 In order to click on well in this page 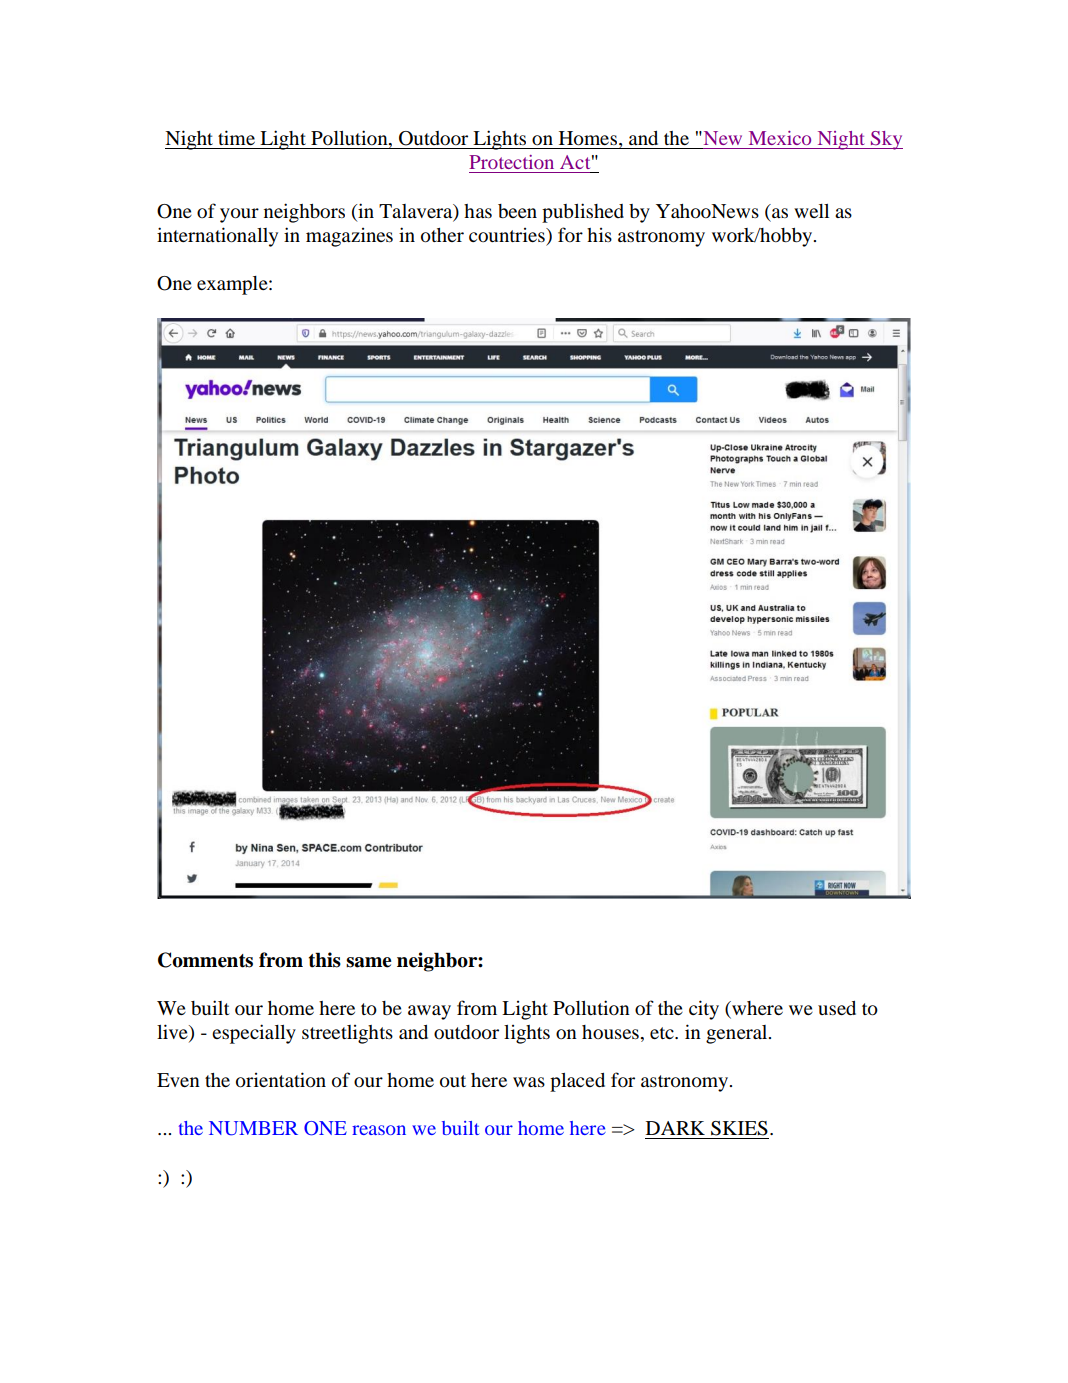, I will do `click(811, 211)`.
